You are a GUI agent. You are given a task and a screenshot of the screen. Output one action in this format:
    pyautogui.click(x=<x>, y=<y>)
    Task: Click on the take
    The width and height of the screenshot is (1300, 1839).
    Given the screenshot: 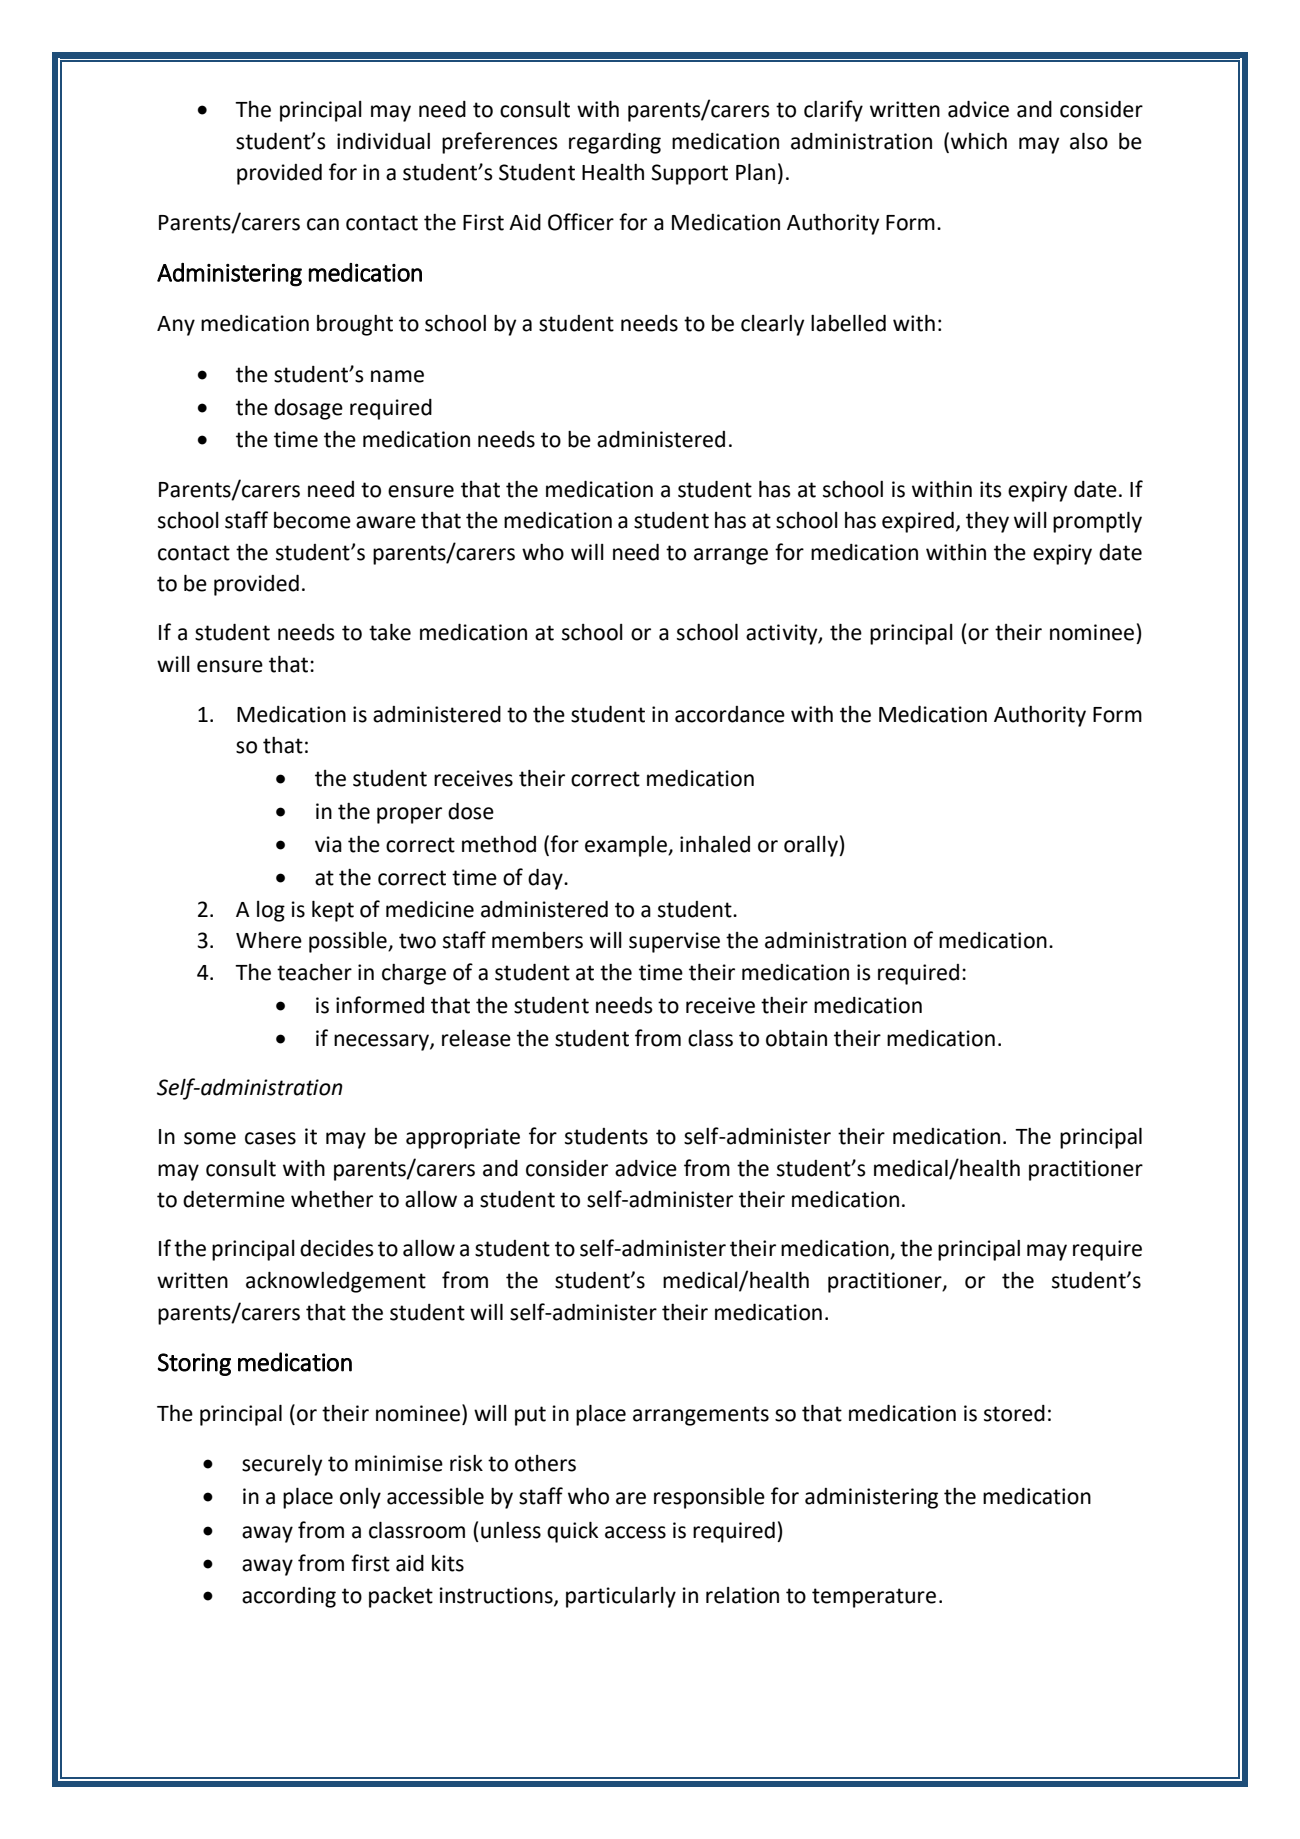 What is the action you would take?
    pyautogui.click(x=390, y=632)
